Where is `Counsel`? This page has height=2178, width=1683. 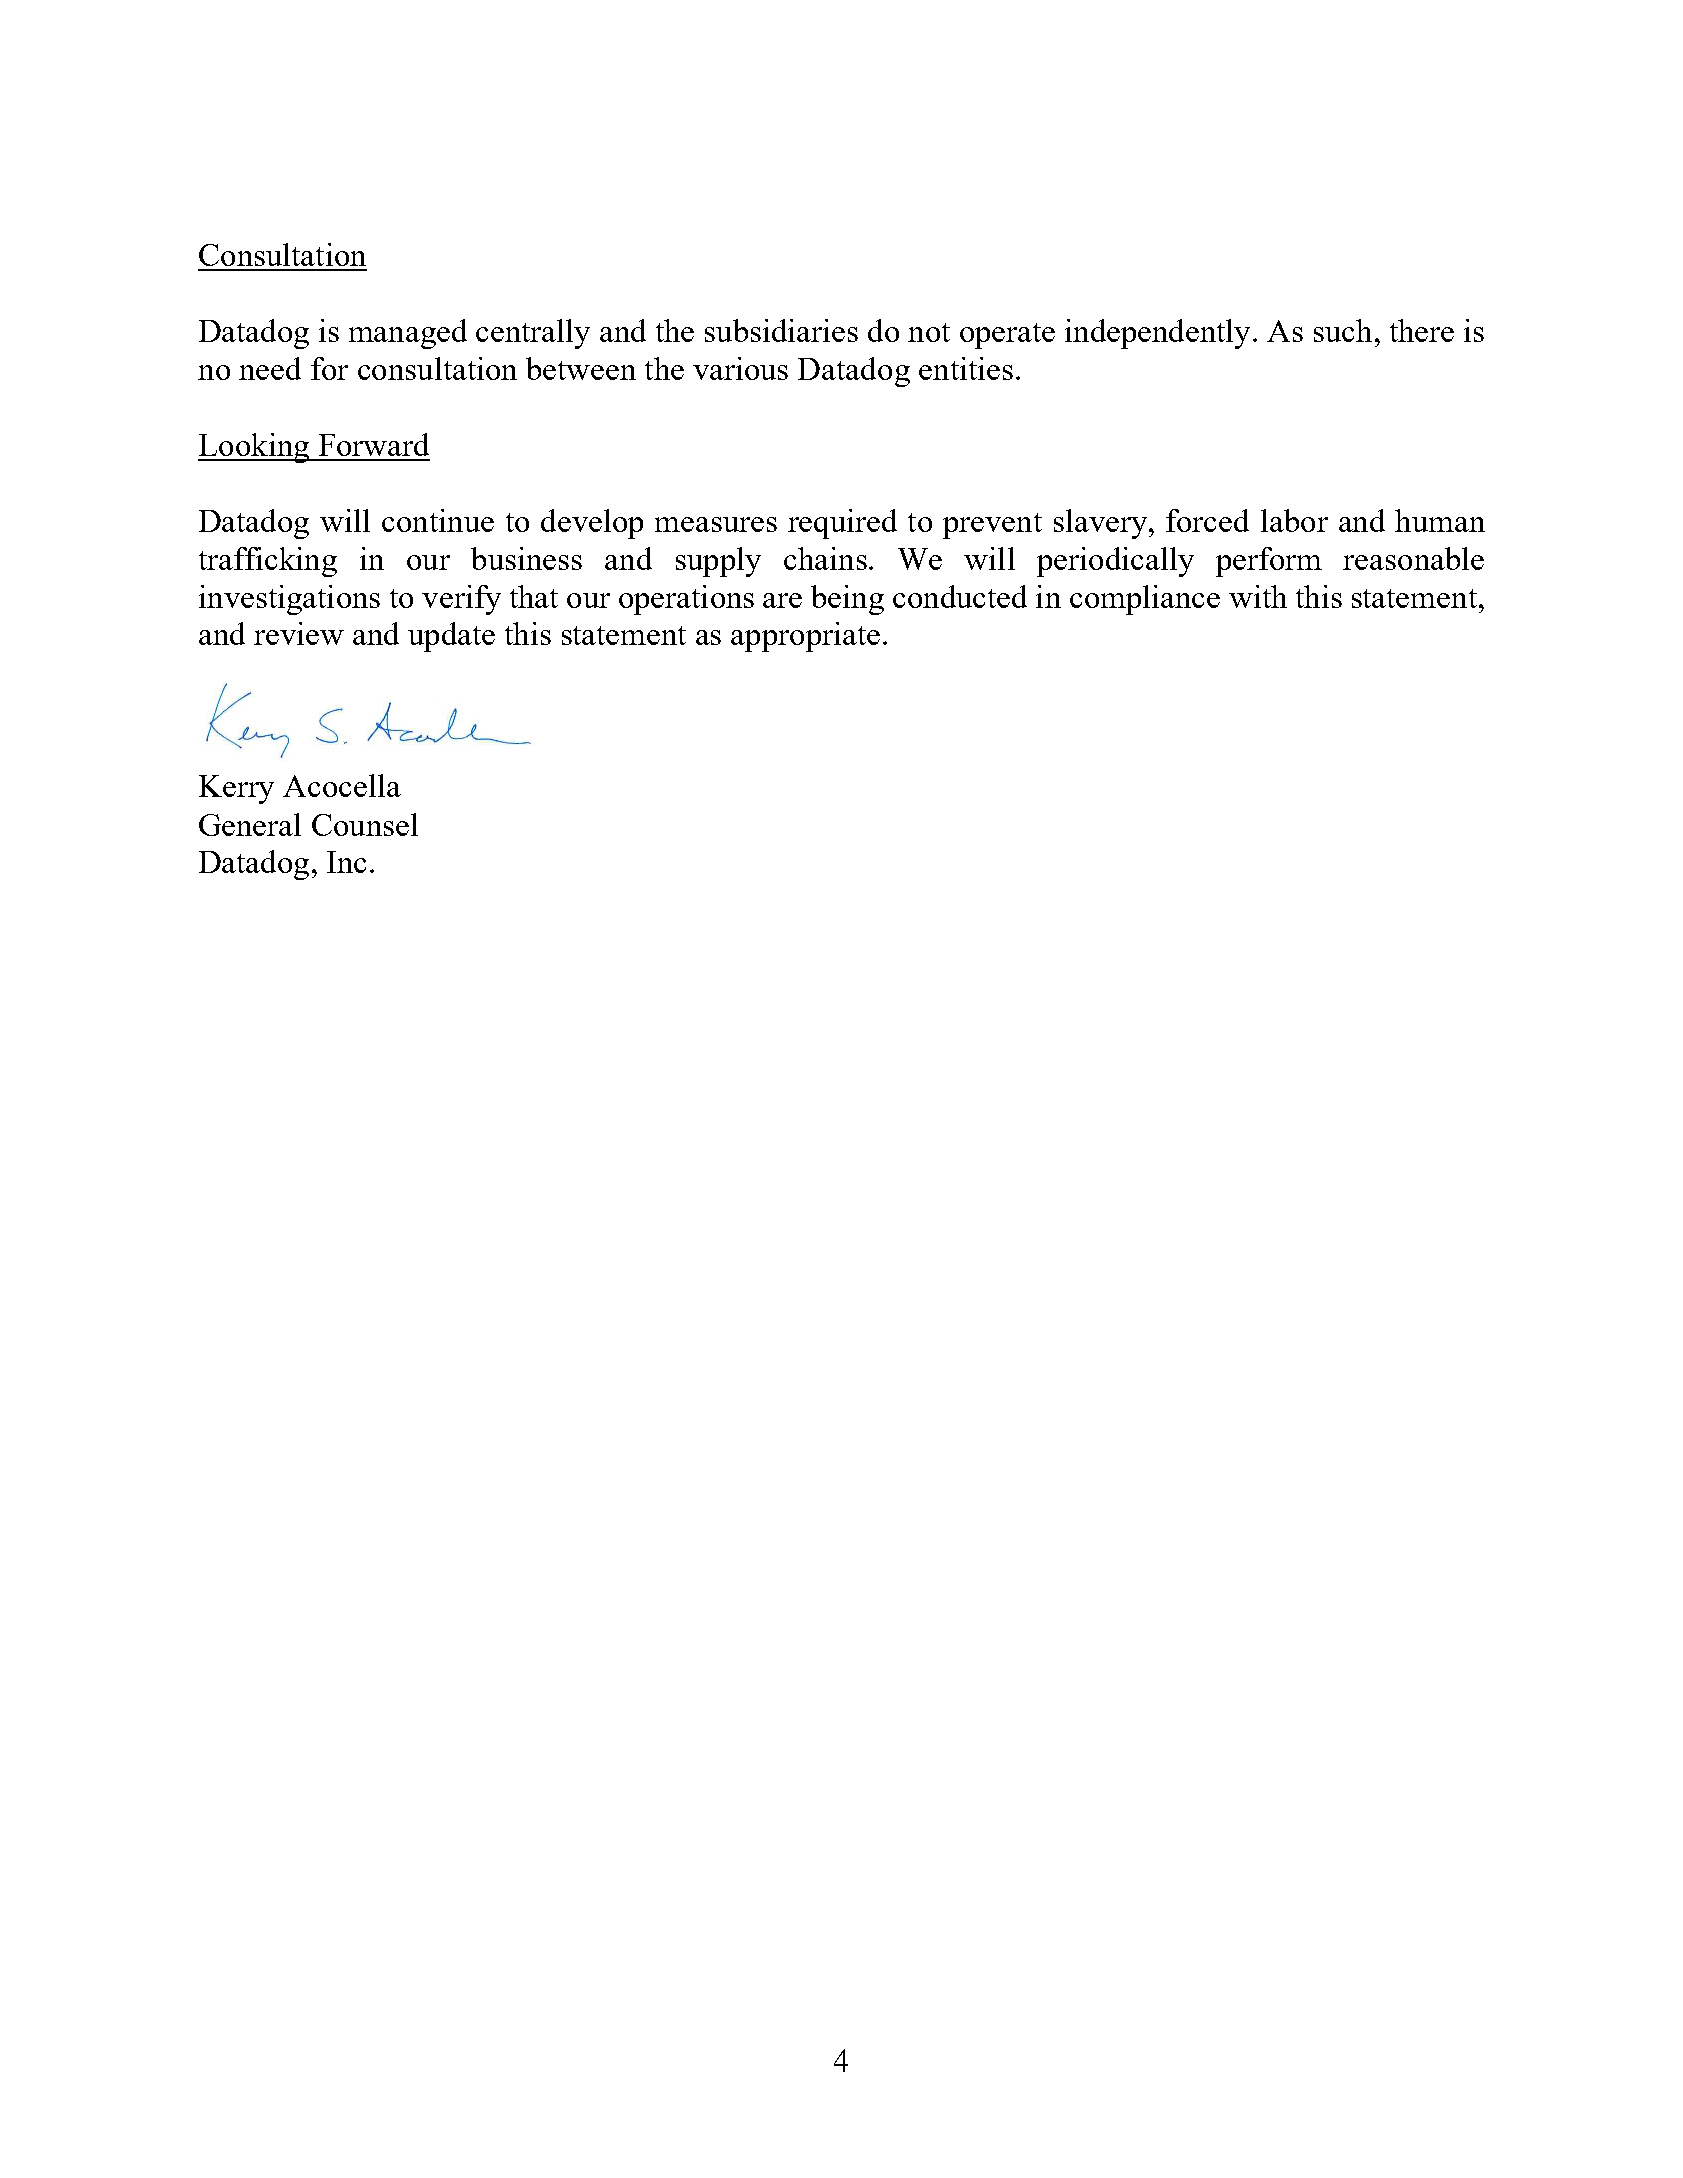 Counsel is located at coordinates (365, 824).
